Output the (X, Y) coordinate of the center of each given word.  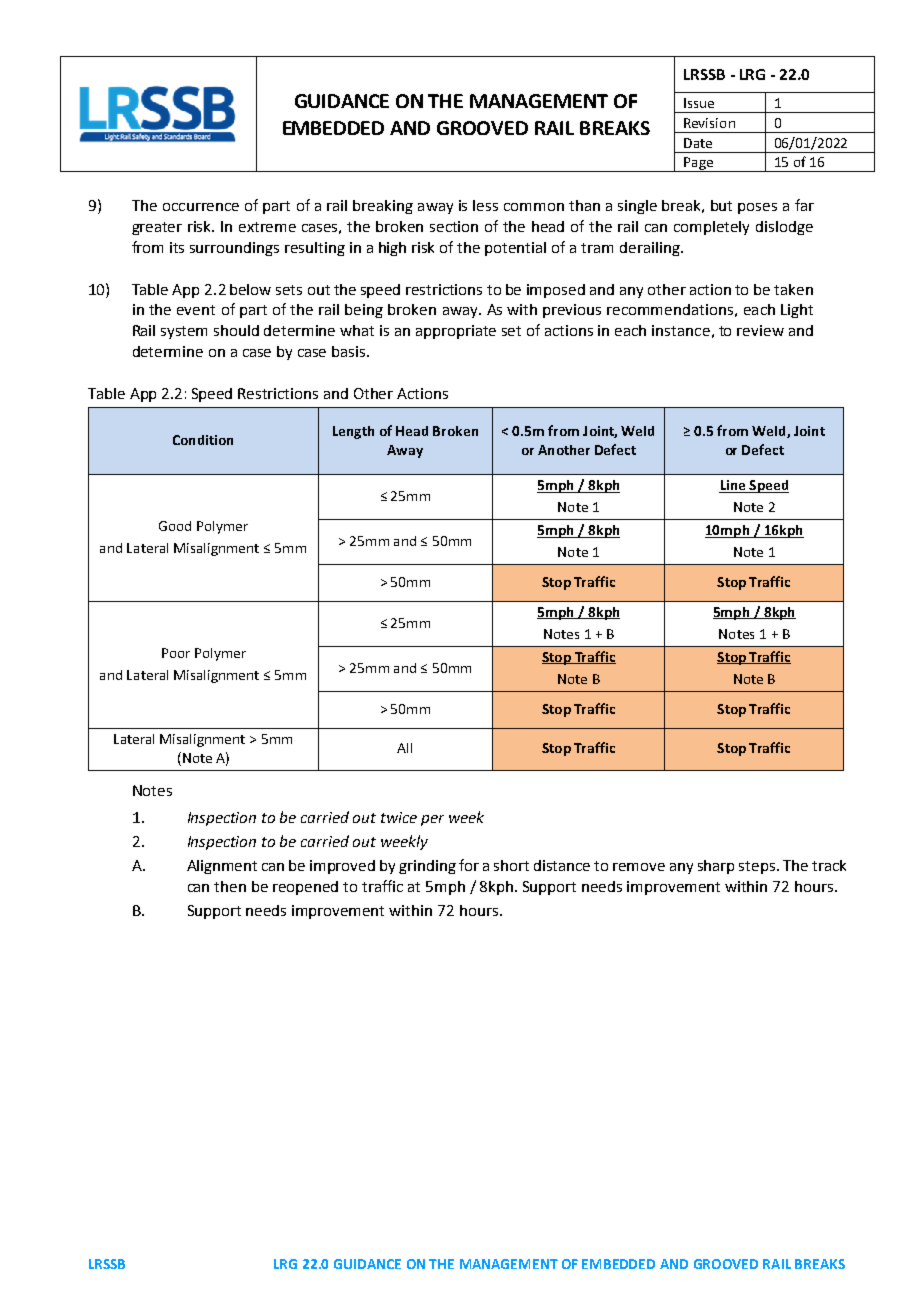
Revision (709, 123)
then (230, 886)
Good (175, 526)
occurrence (201, 207)
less (485, 205)
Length (353, 432)
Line (733, 486)
